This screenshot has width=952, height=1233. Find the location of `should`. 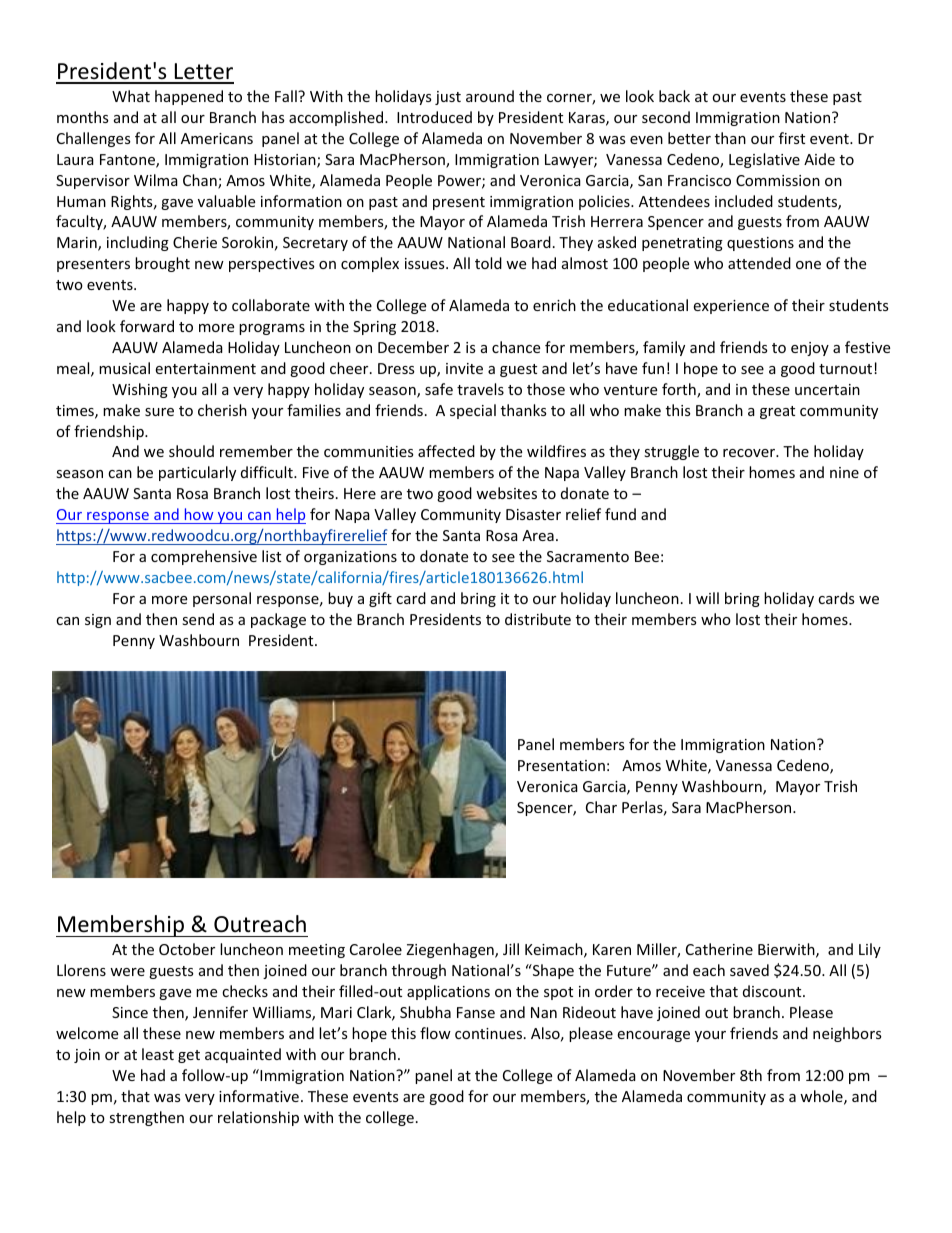

should is located at coordinates (191, 451).
